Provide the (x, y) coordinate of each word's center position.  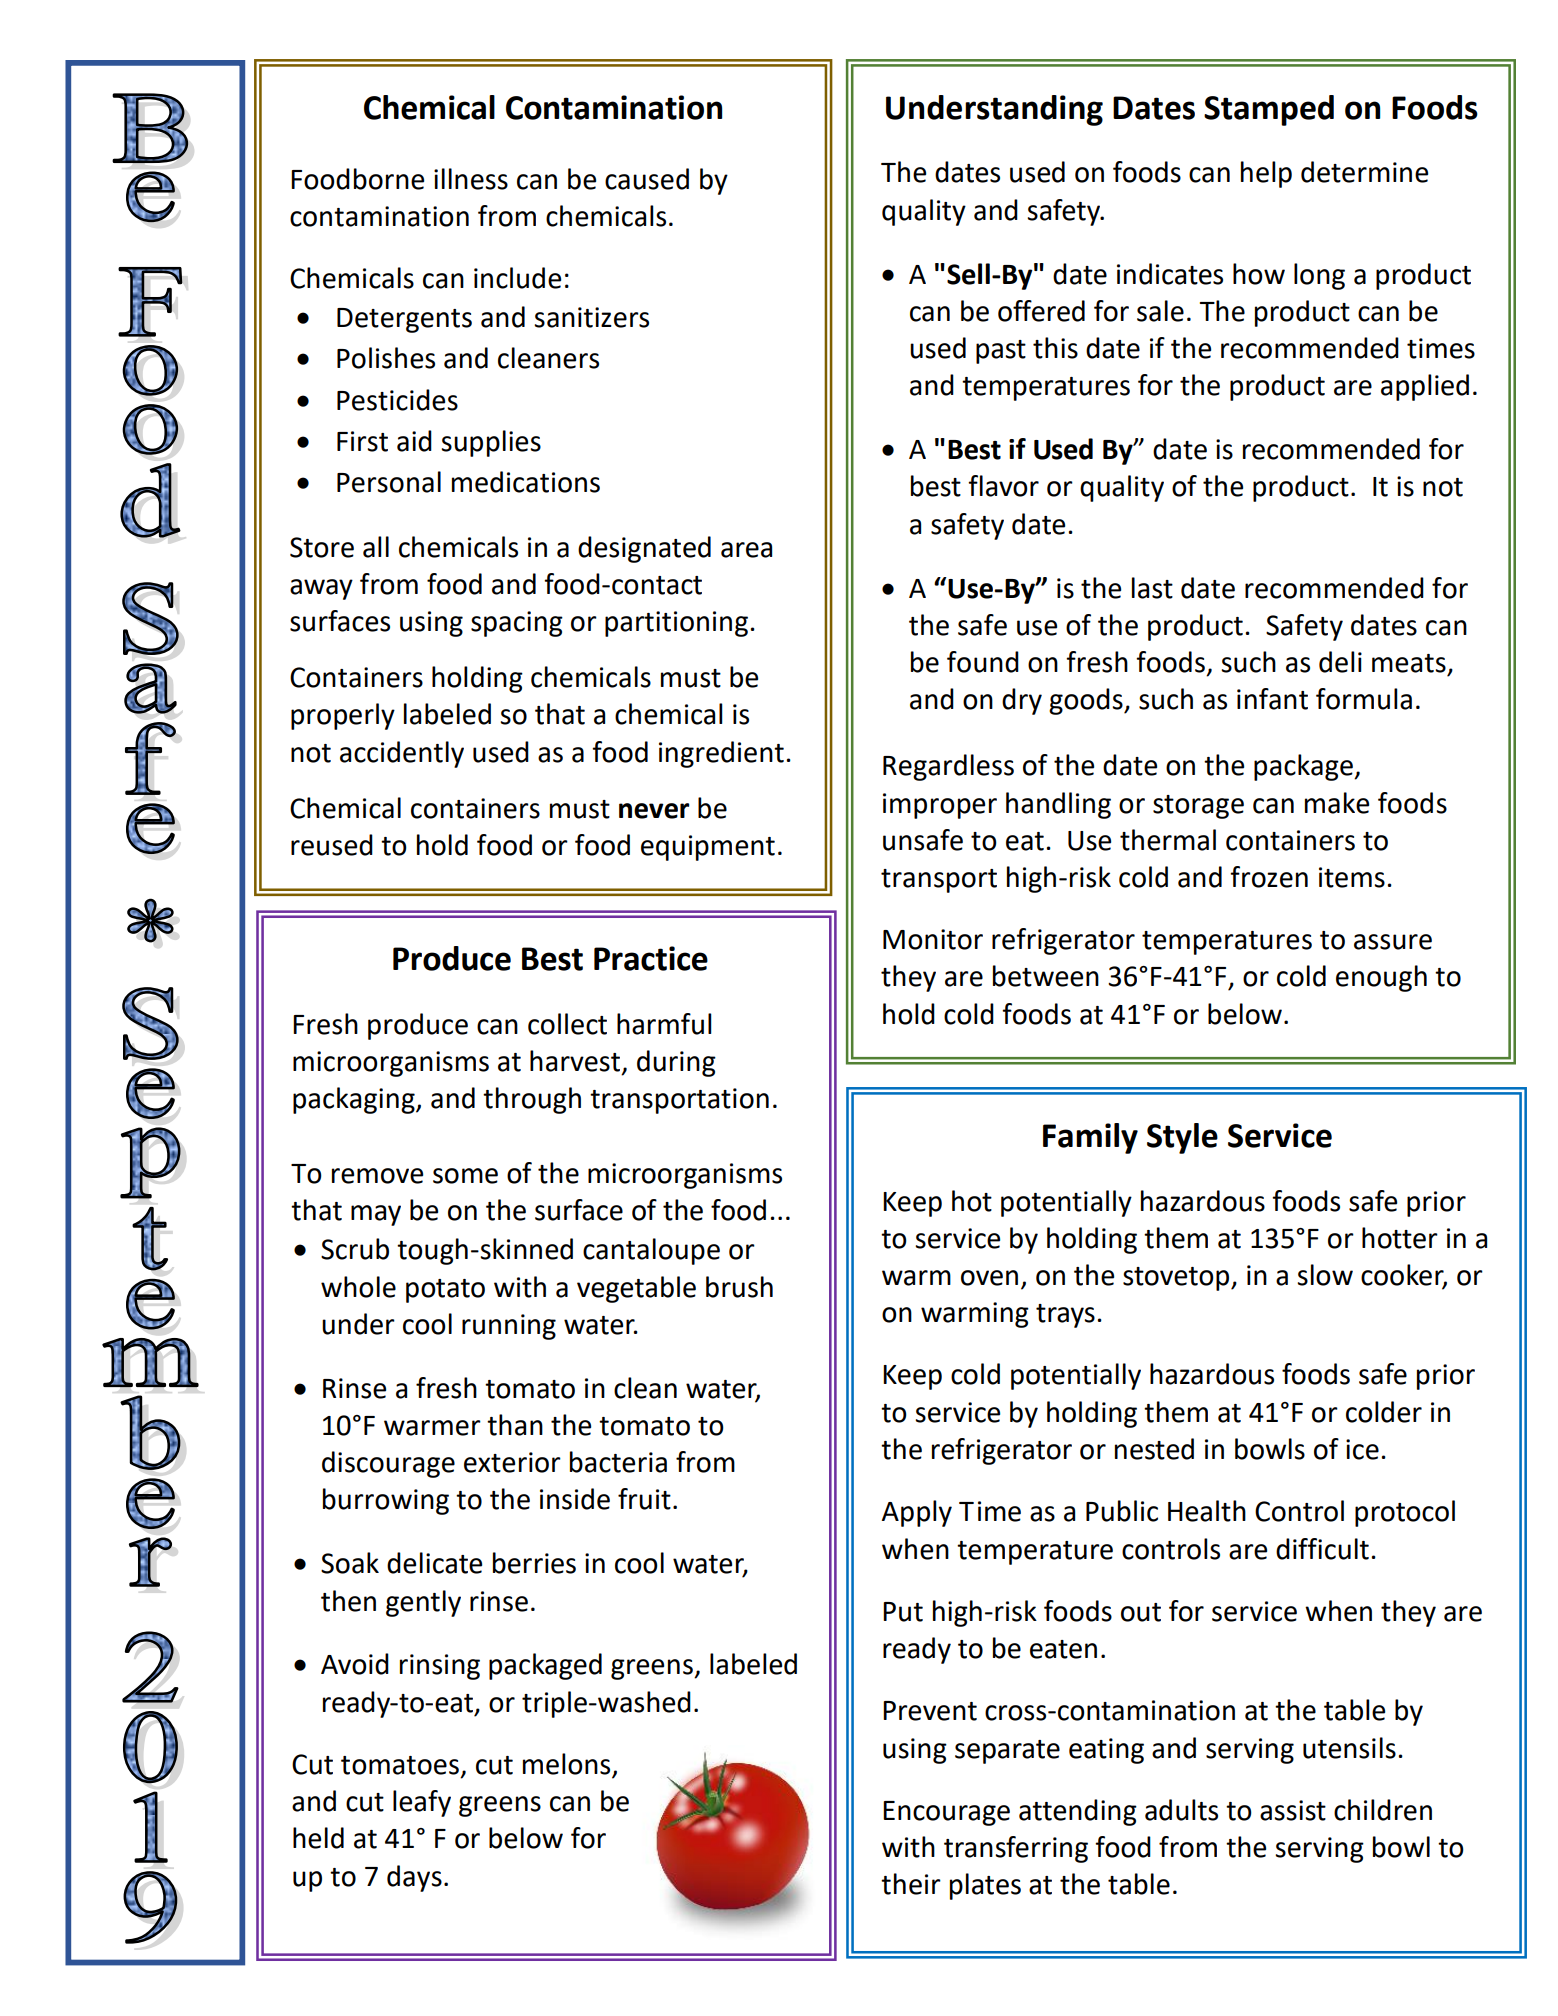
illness (471, 179)
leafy (422, 1803)
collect (567, 1024)
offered (1041, 311)
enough (1381, 978)
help (1266, 174)
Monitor (933, 939)
